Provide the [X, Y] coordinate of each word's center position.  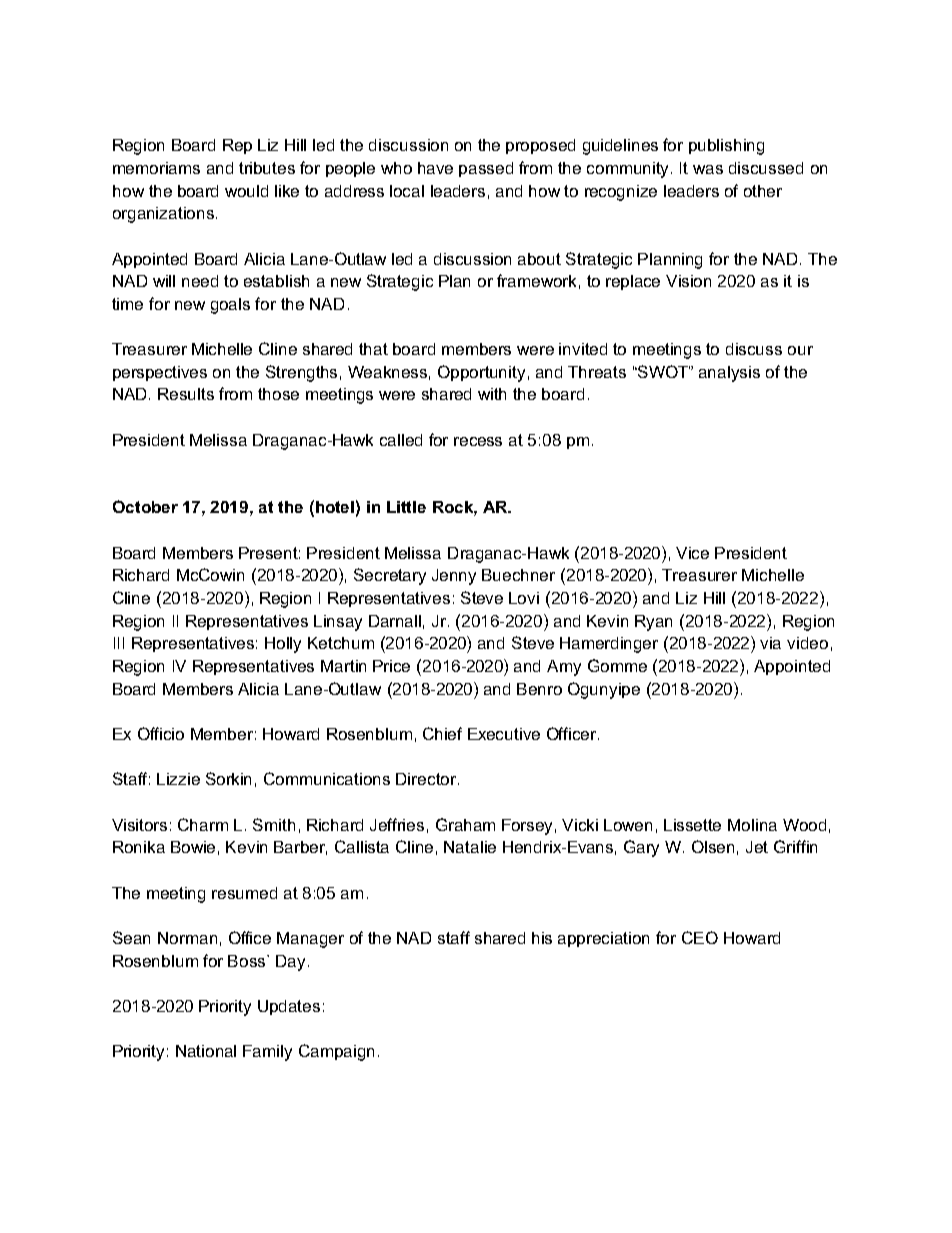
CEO [700, 937]
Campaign [336, 1052]
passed [486, 169]
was [708, 169]
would [246, 191]
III [119, 643]
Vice [692, 553]
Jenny [454, 577]
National [206, 1051]
